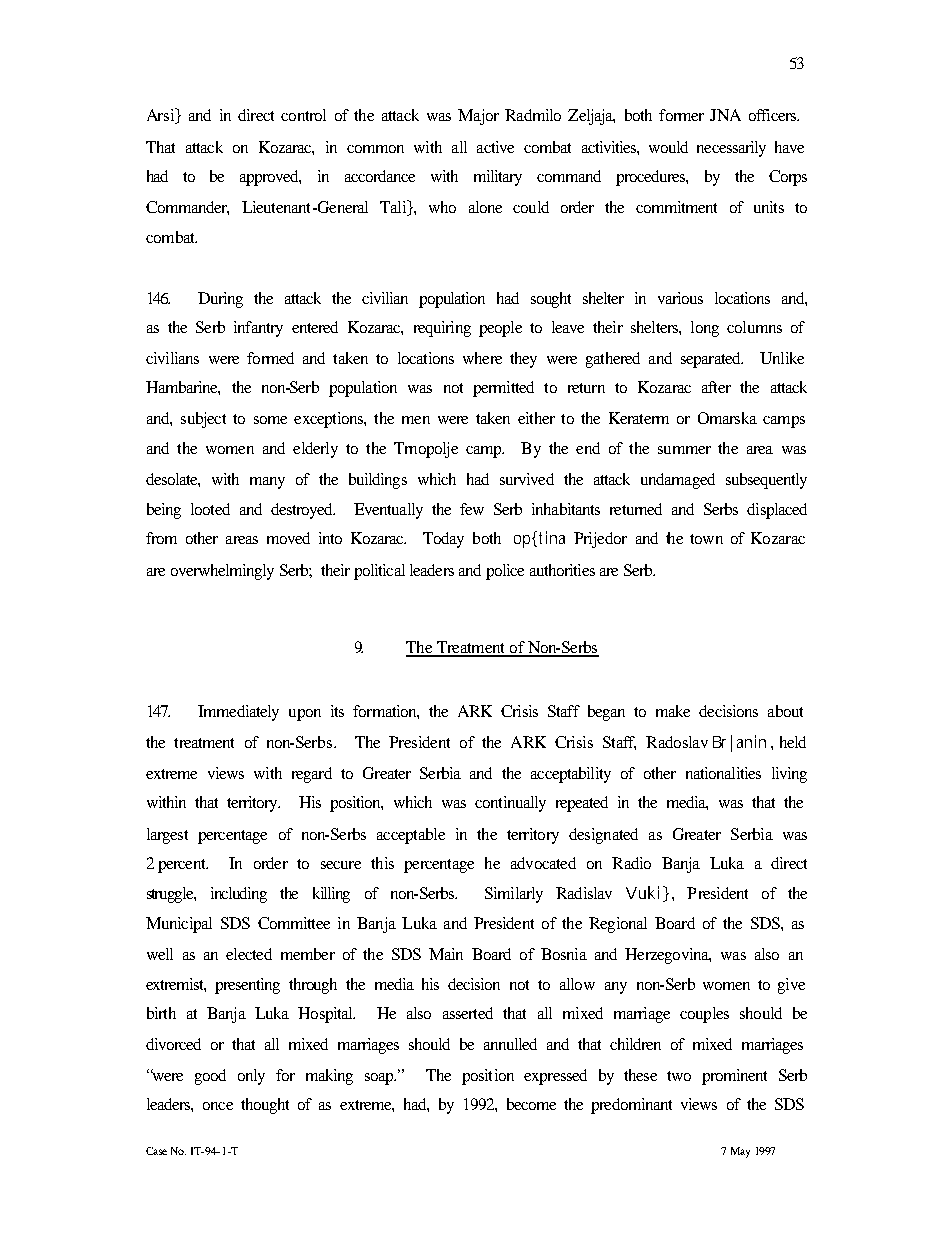 The width and height of the document is (952, 1233). I want to click on necessarily, so click(731, 149).
